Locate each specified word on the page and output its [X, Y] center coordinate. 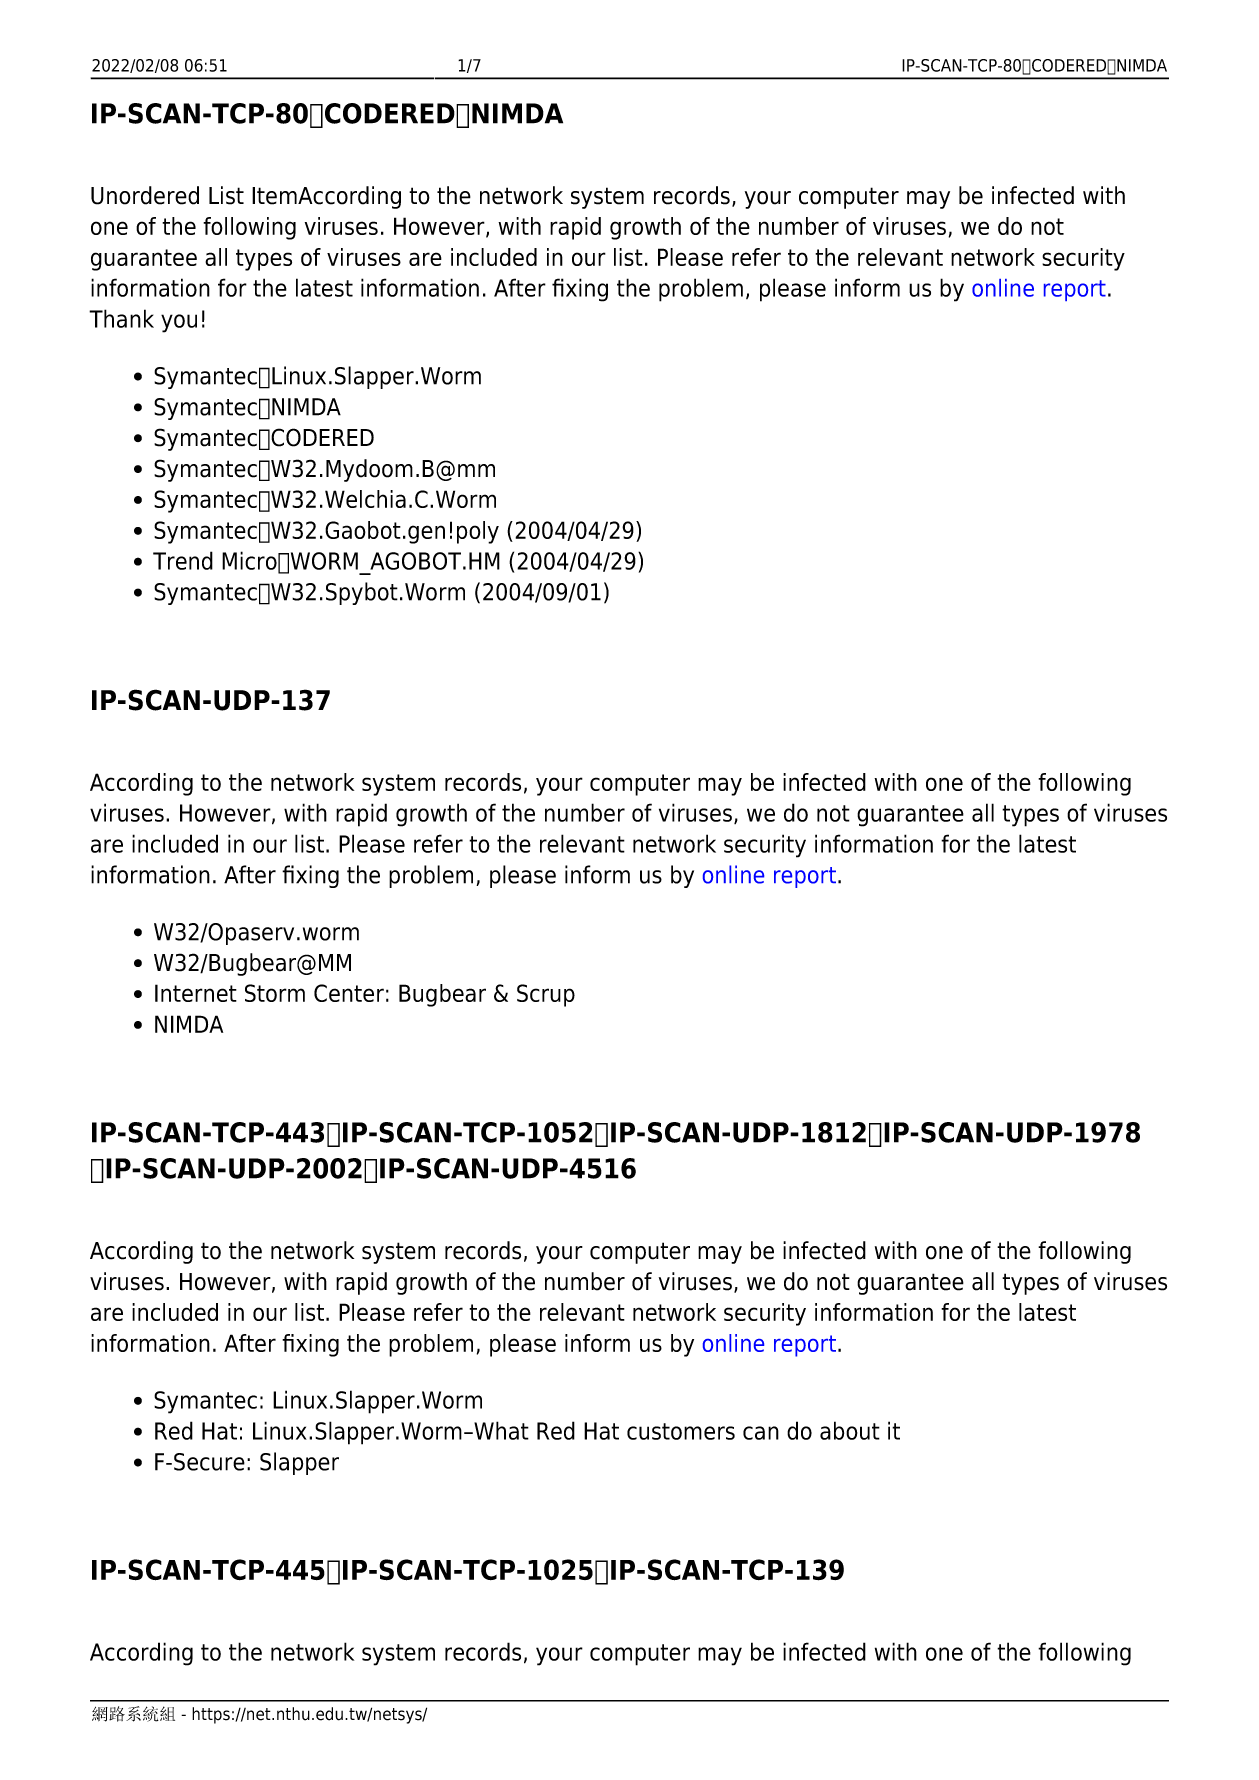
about [850, 1430]
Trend [183, 560]
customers [681, 1431]
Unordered [145, 195]
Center [349, 993]
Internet [196, 993]
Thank [121, 318]
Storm [275, 993]
